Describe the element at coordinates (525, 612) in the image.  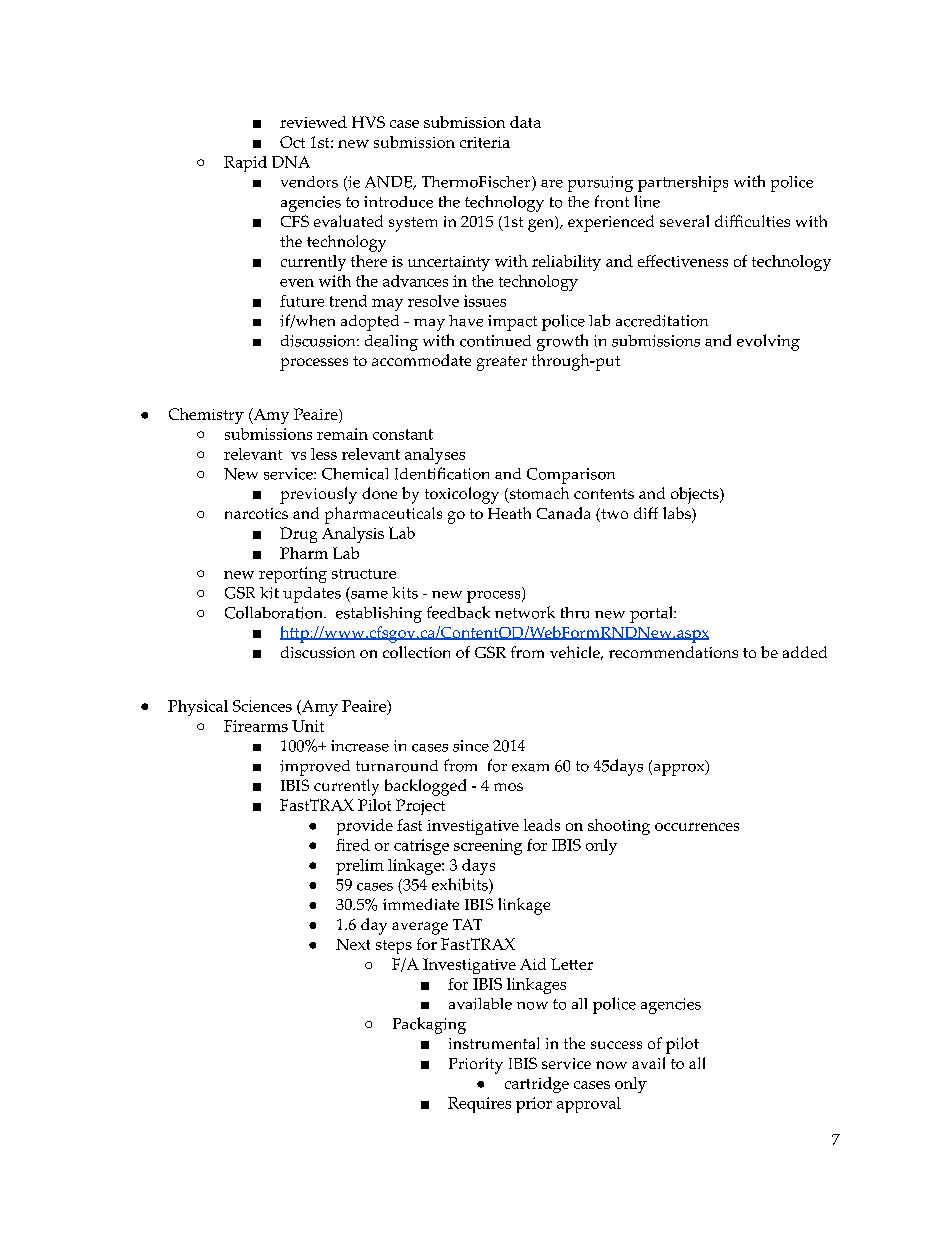
I see `network` at that location.
